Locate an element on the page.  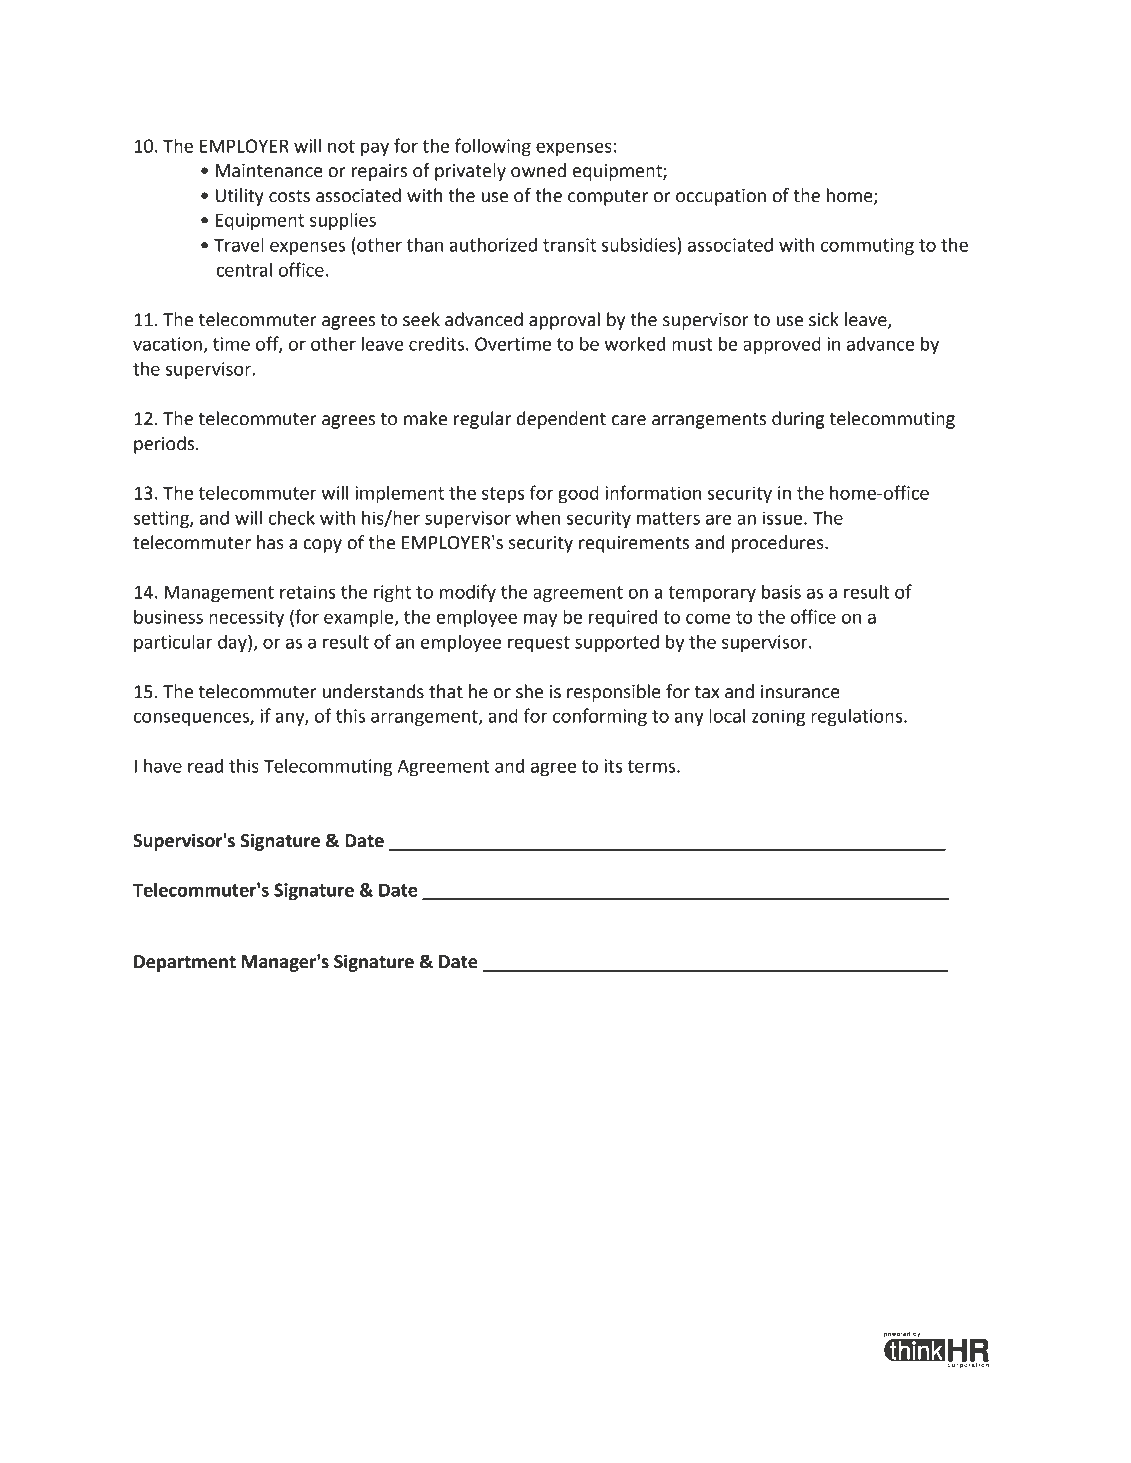
has is located at coordinates (270, 542).
